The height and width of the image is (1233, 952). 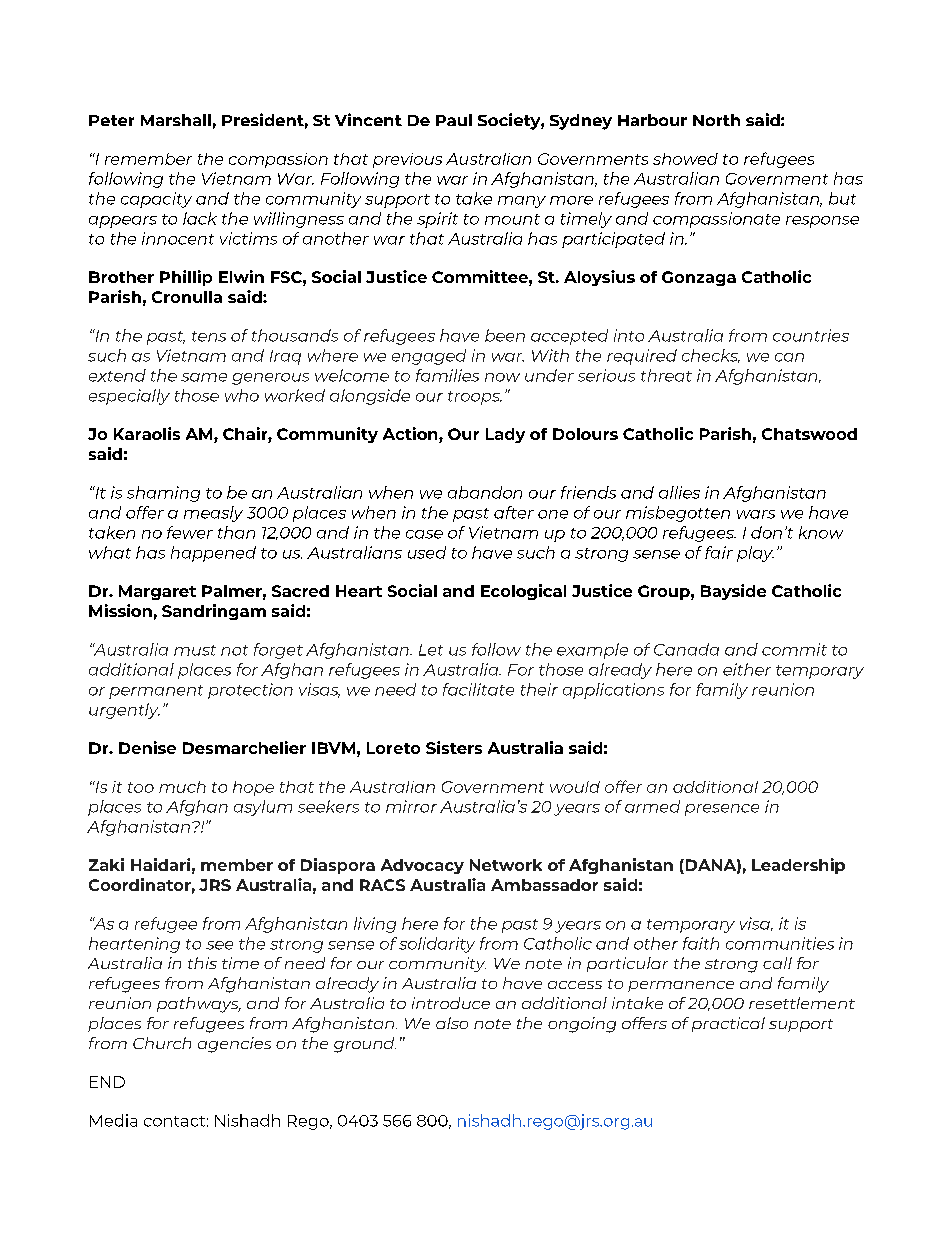 I want to click on wars, so click(x=756, y=514).
